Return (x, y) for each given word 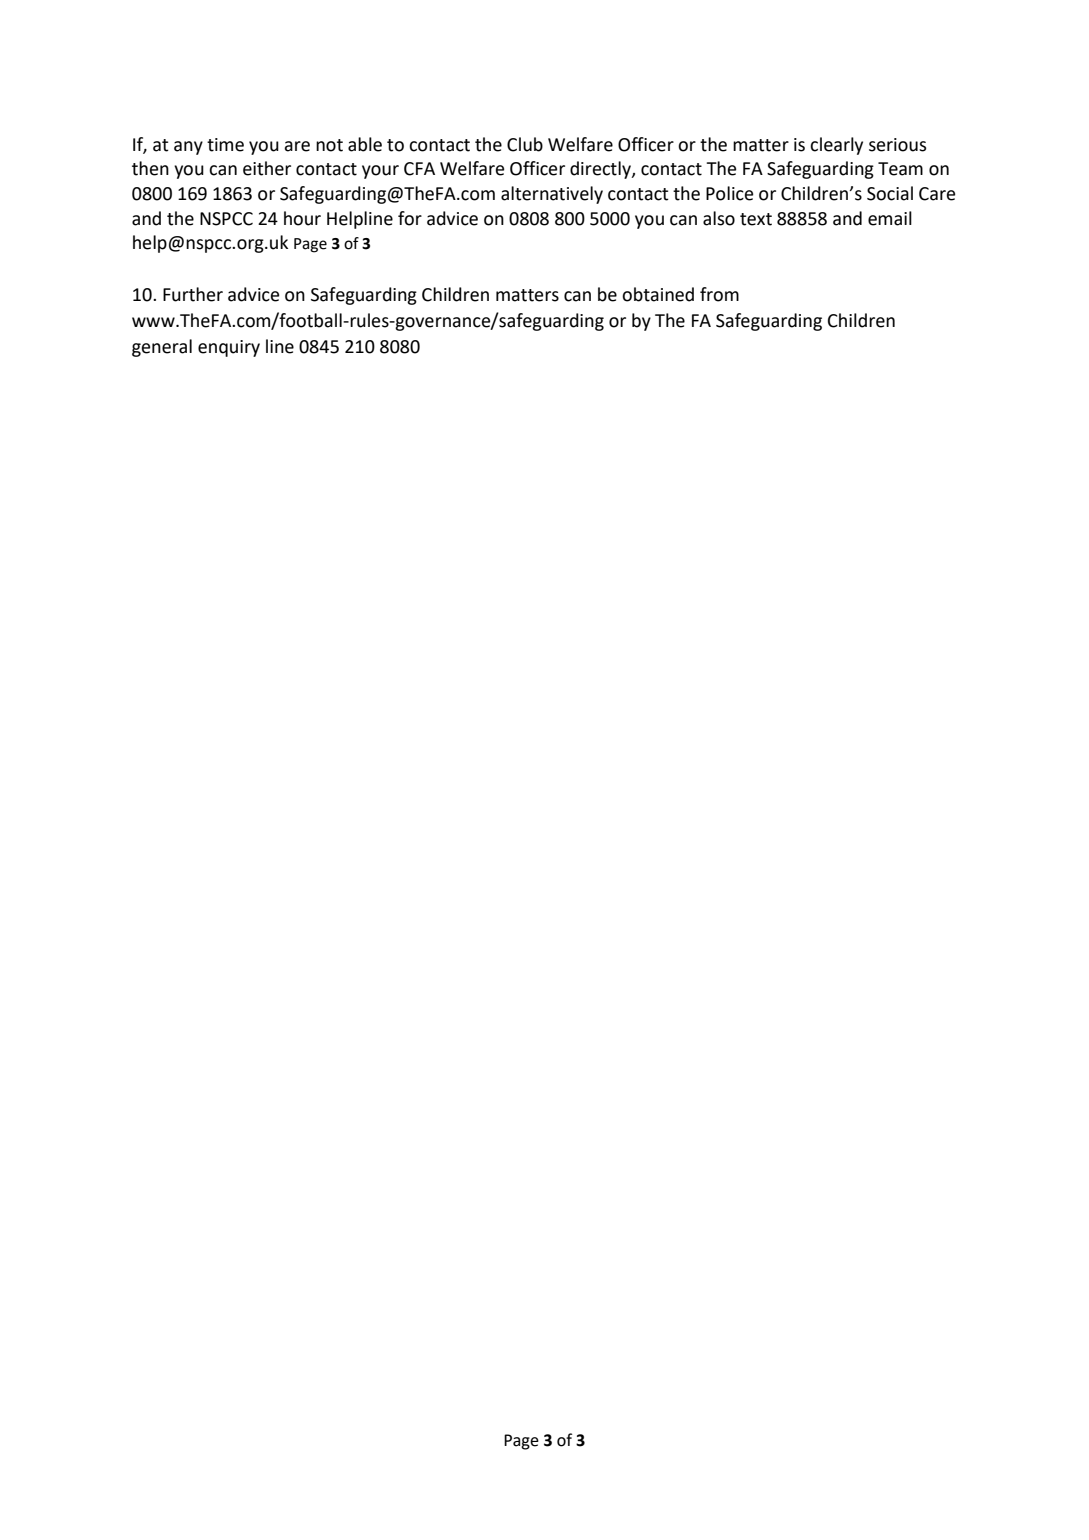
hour (302, 218)
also (719, 218)
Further (193, 294)
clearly (836, 146)
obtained (658, 294)
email (890, 218)
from (719, 294)
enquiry (229, 348)
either (267, 168)
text (756, 219)
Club (525, 144)
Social (890, 193)
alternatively (552, 195)
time (225, 145)
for (410, 218)
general (162, 348)
